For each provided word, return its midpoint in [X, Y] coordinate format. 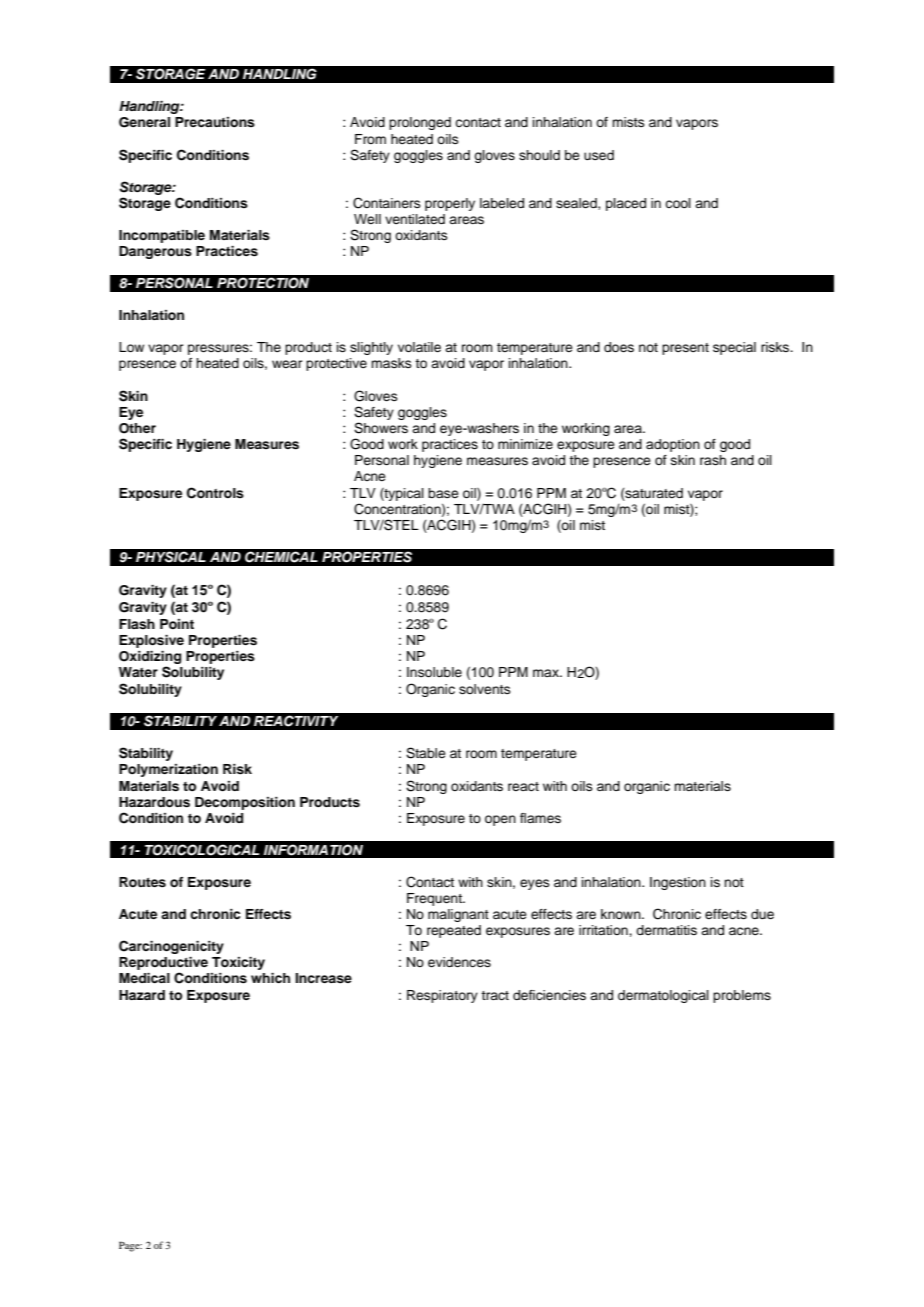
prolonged [420, 123]
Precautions [215, 122]
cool [678, 203]
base [443, 493]
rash [713, 460]
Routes [142, 882]
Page [130, 1247]
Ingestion [678, 883]
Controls [215, 493]
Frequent [435, 899]
